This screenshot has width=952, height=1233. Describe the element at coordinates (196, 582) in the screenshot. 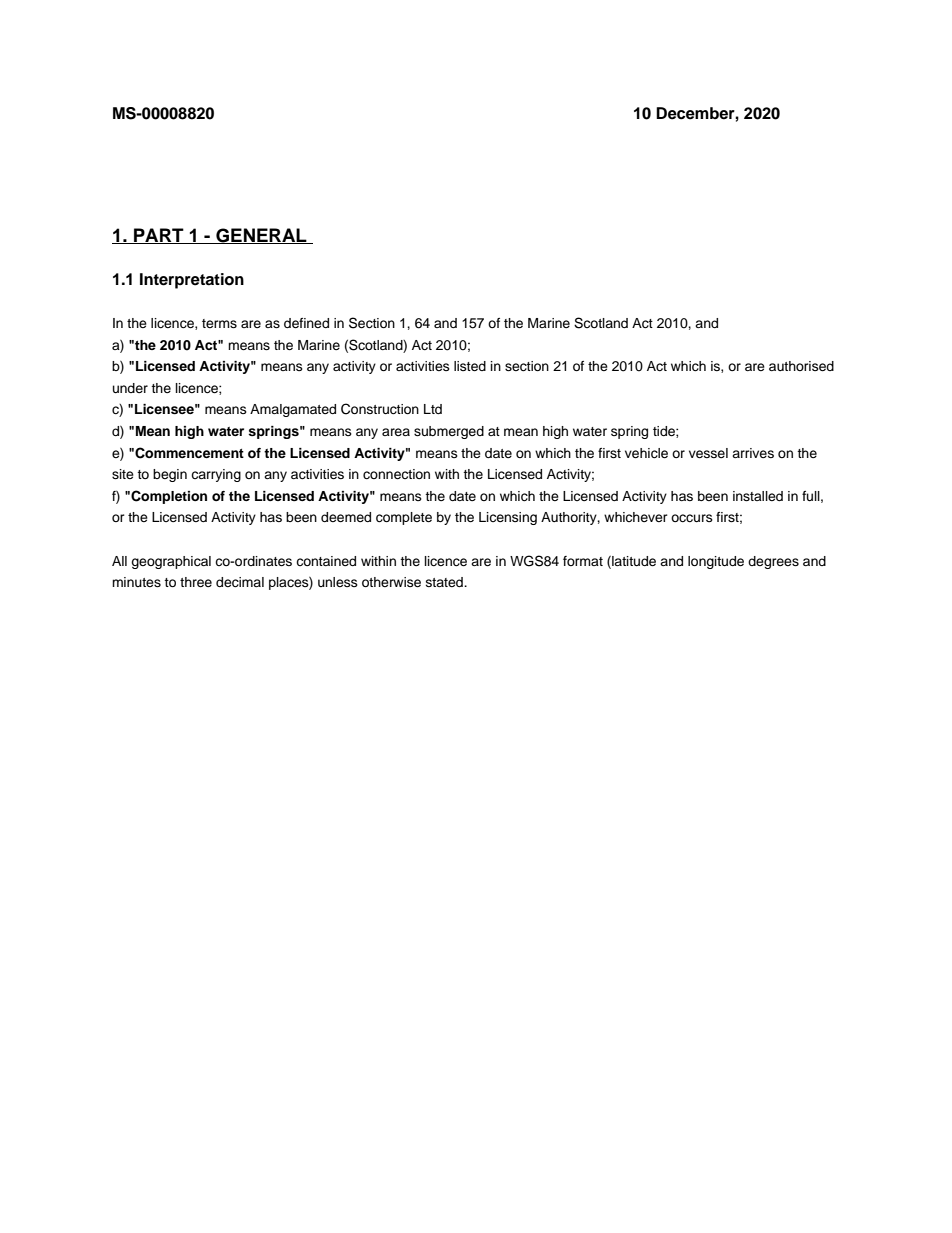

I see `three` at that location.
